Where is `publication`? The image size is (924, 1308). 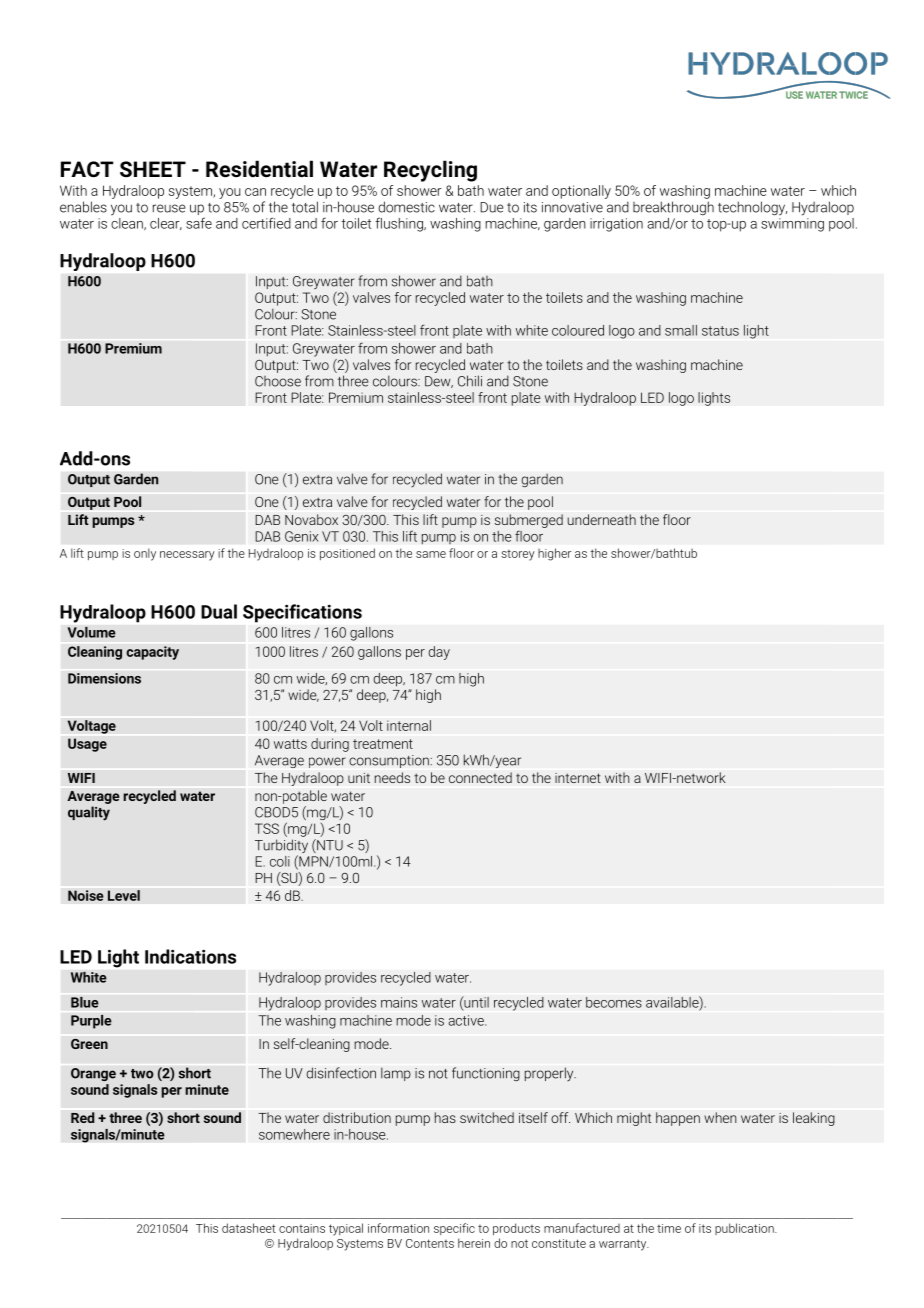
publication is located at coordinates (745, 1229).
